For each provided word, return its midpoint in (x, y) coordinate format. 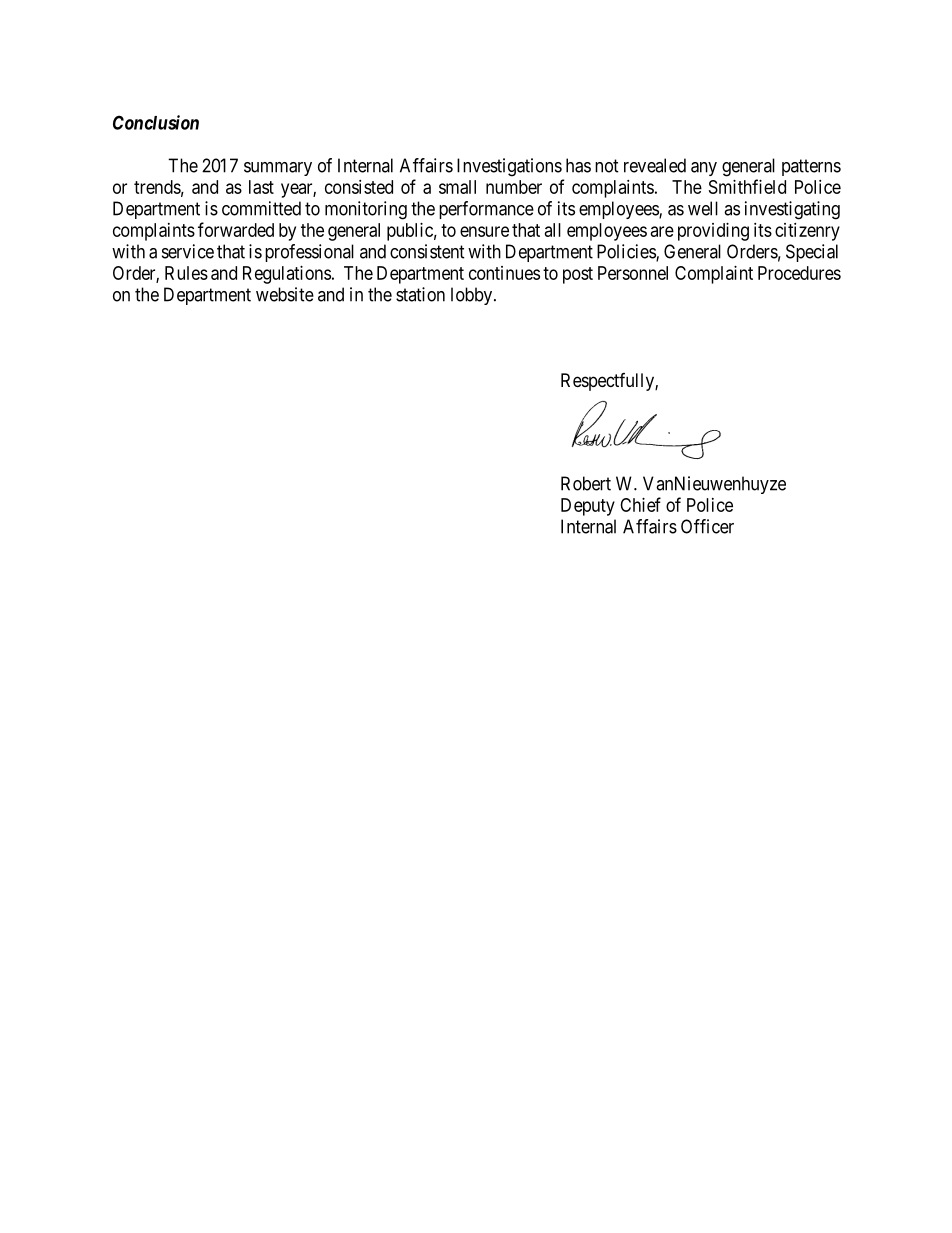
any (704, 169)
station (420, 294)
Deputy (588, 507)
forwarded (236, 229)
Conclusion (156, 122)
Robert (586, 483)
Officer (707, 526)
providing (713, 232)
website (285, 294)
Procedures (799, 273)
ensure (484, 231)
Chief (640, 504)
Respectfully (608, 382)
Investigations (509, 167)
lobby (473, 296)
